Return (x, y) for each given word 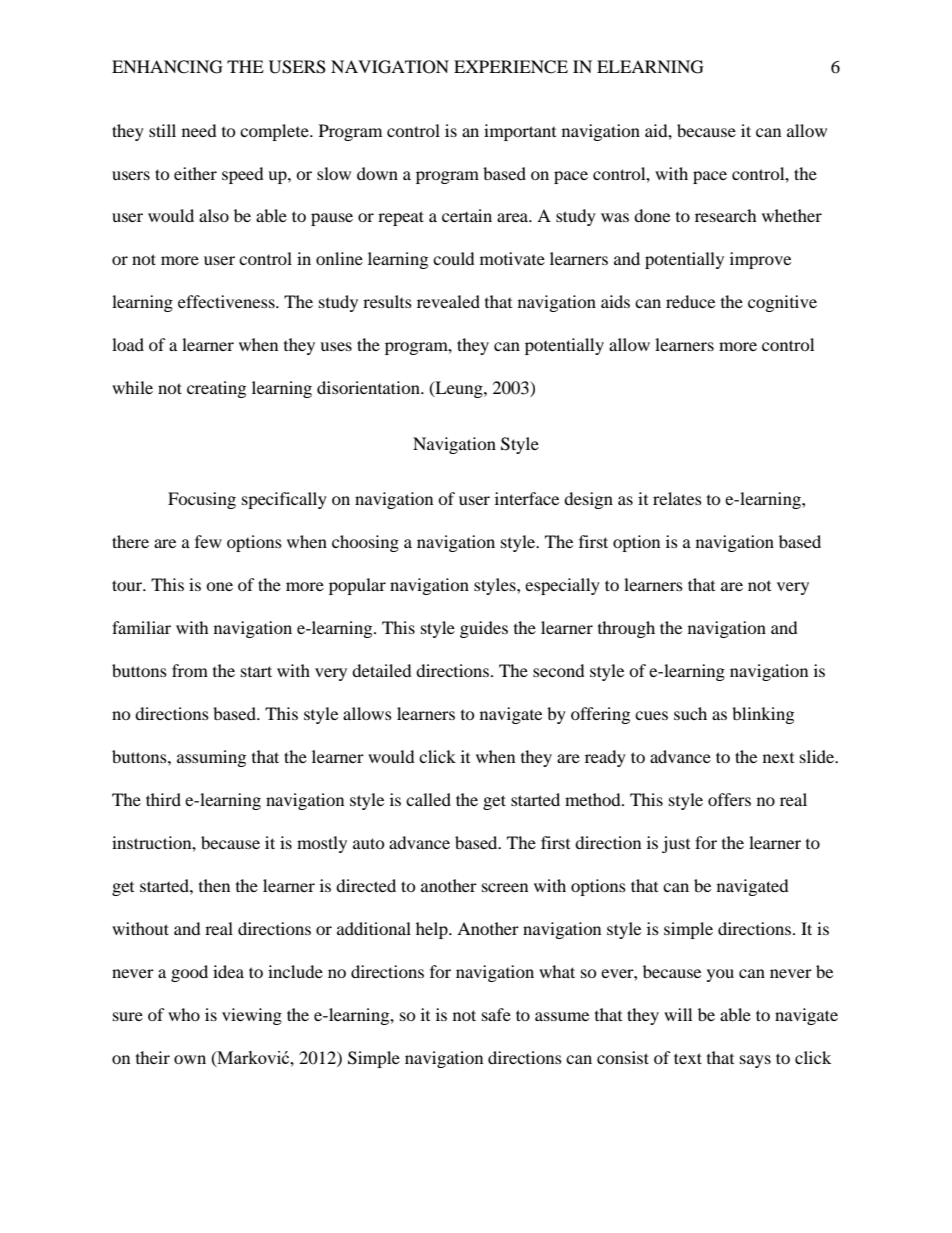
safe (496, 1014)
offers (729, 799)
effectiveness (227, 301)
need (199, 130)
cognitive (782, 303)
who (184, 1014)
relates (677, 498)
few (208, 541)
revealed (448, 301)
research (726, 215)
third (163, 799)
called (428, 799)
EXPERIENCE (511, 67)
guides (484, 629)
